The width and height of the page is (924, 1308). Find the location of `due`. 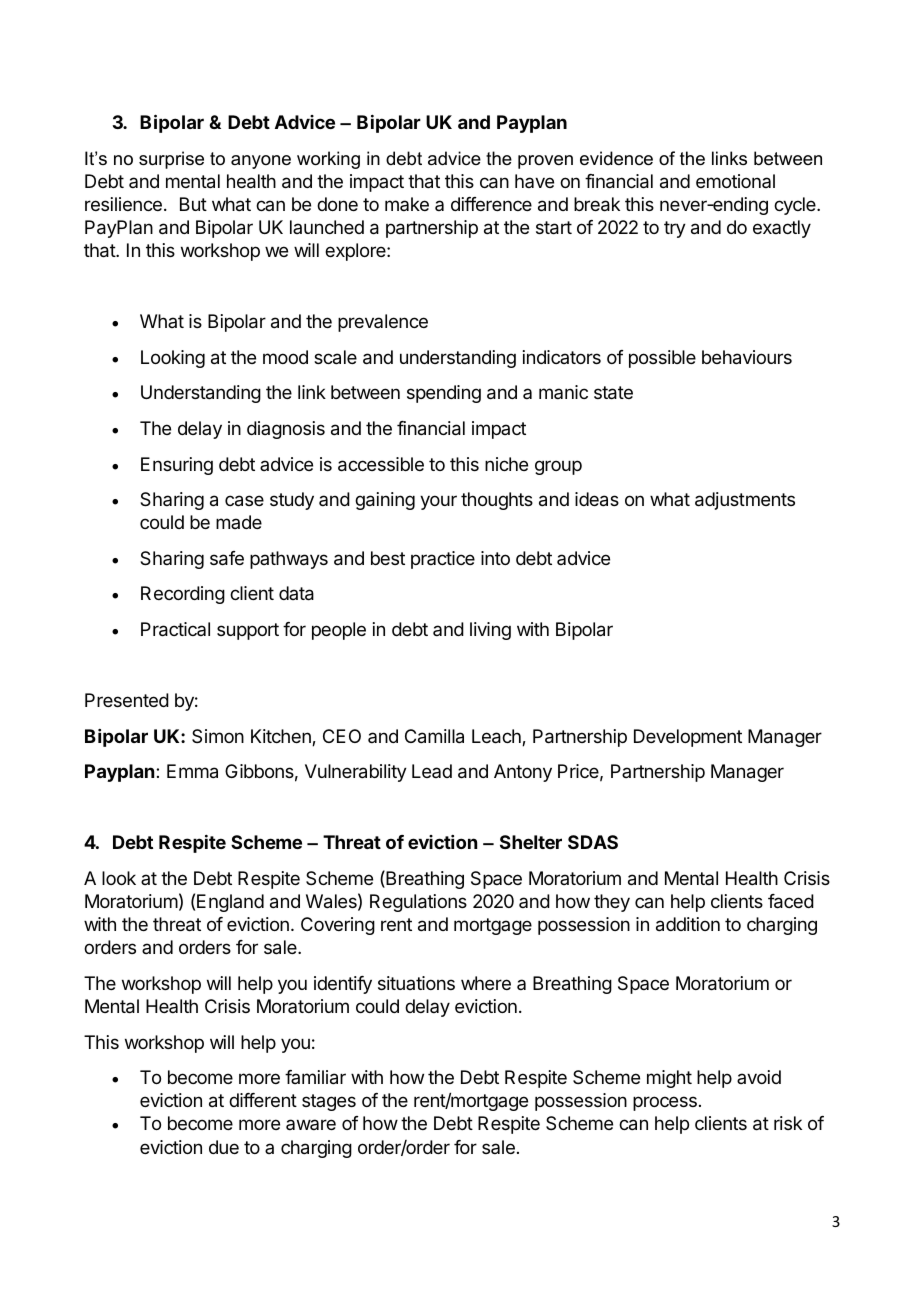

due is located at coordinates (224, 1147).
